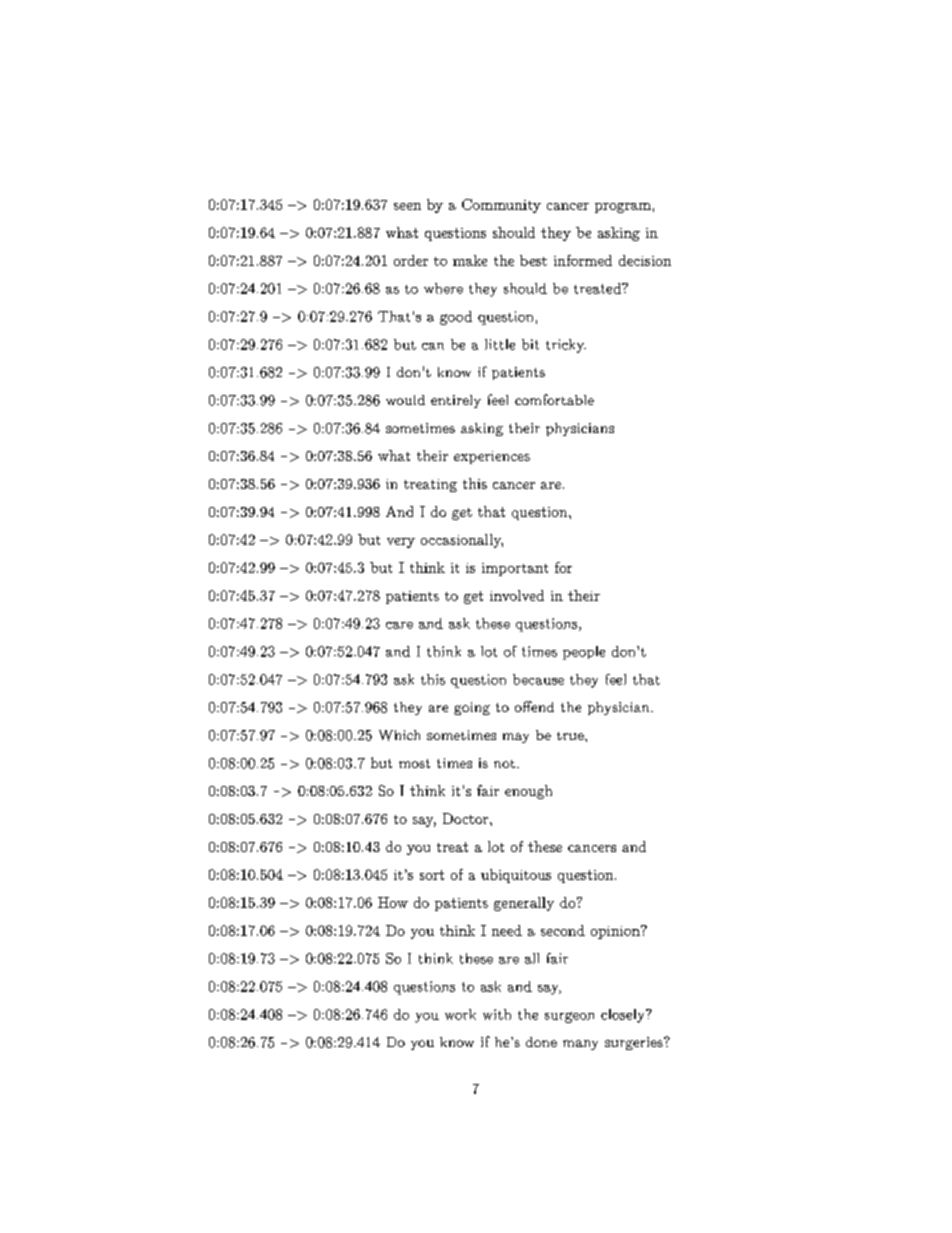 The image size is (952, 1233). Describe the element at coordinates (399, 625) in the image. I see `care` at that location.
